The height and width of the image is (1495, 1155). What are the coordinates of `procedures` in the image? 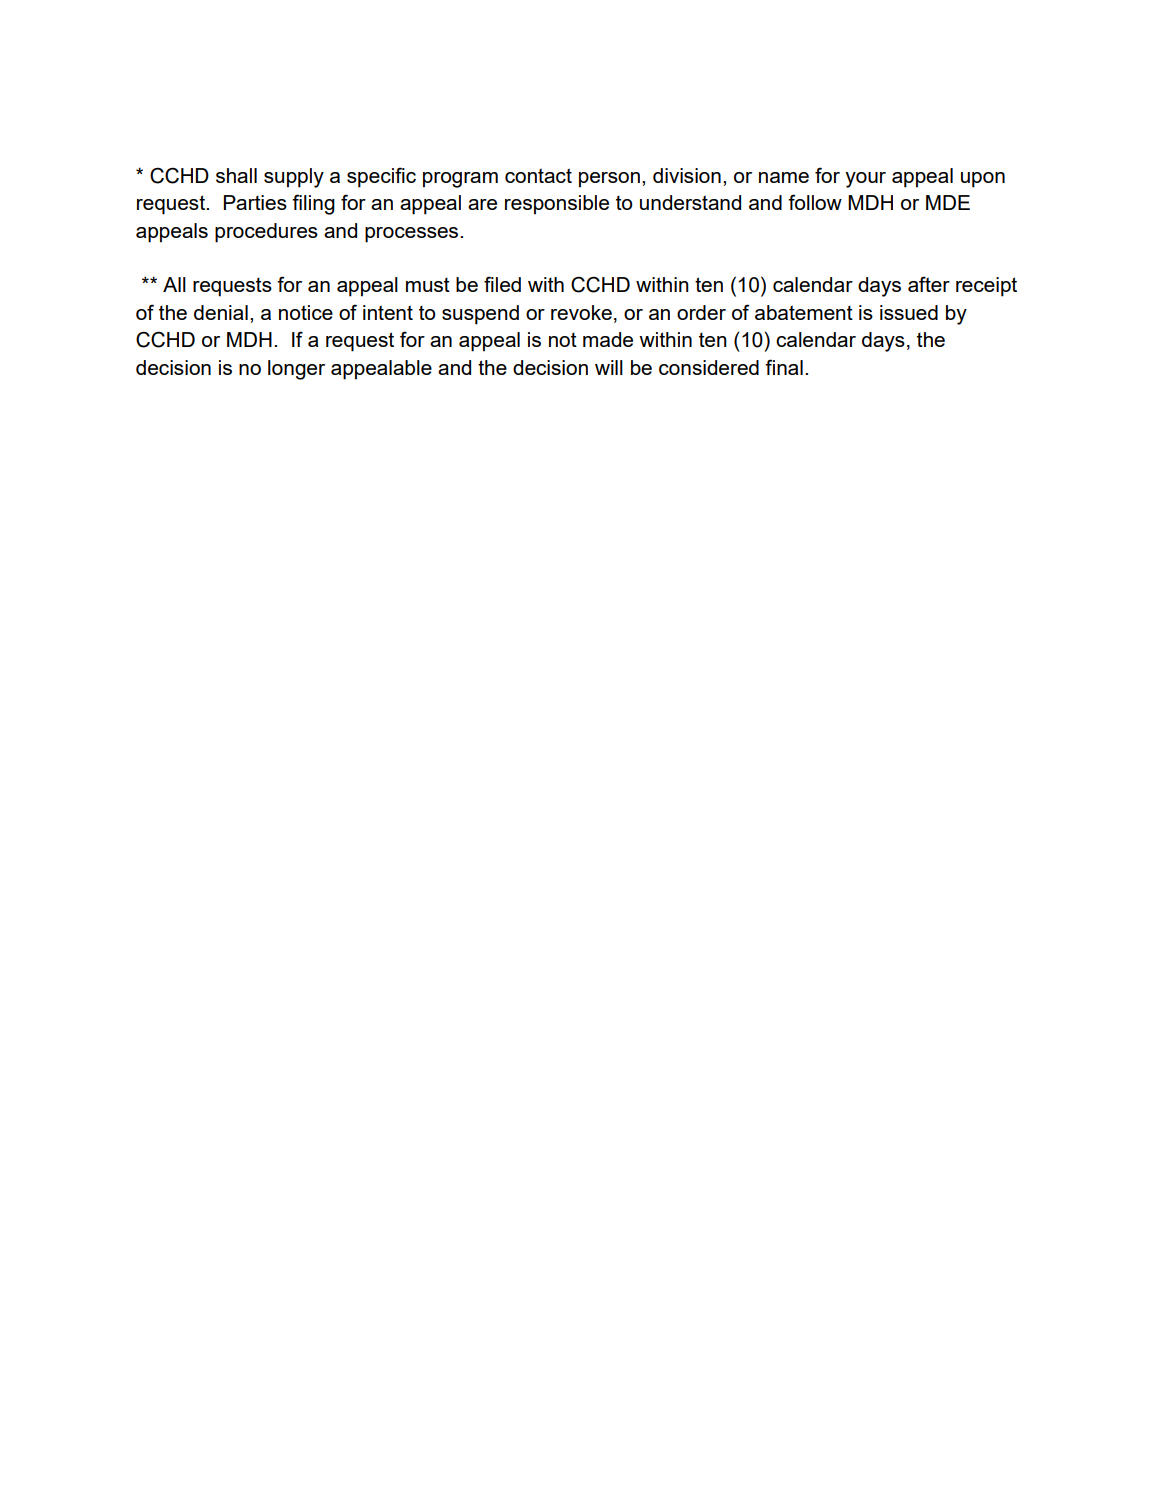 It's located at (266, 233).
